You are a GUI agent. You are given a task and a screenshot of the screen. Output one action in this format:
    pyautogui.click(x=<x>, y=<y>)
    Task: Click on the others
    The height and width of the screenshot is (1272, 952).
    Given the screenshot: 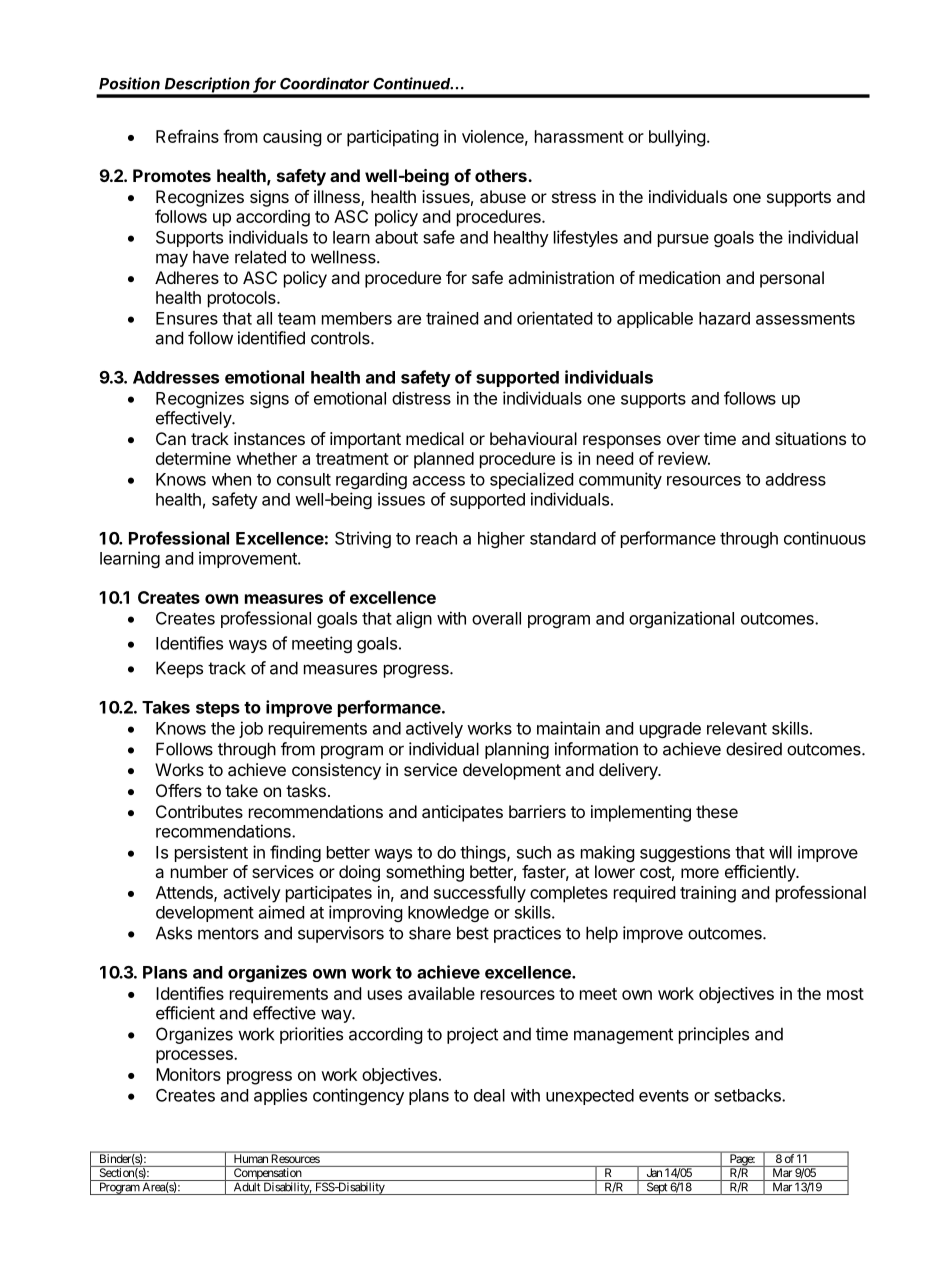 What is the action you would take?
    pyautogui.click(x=502, y=175)
